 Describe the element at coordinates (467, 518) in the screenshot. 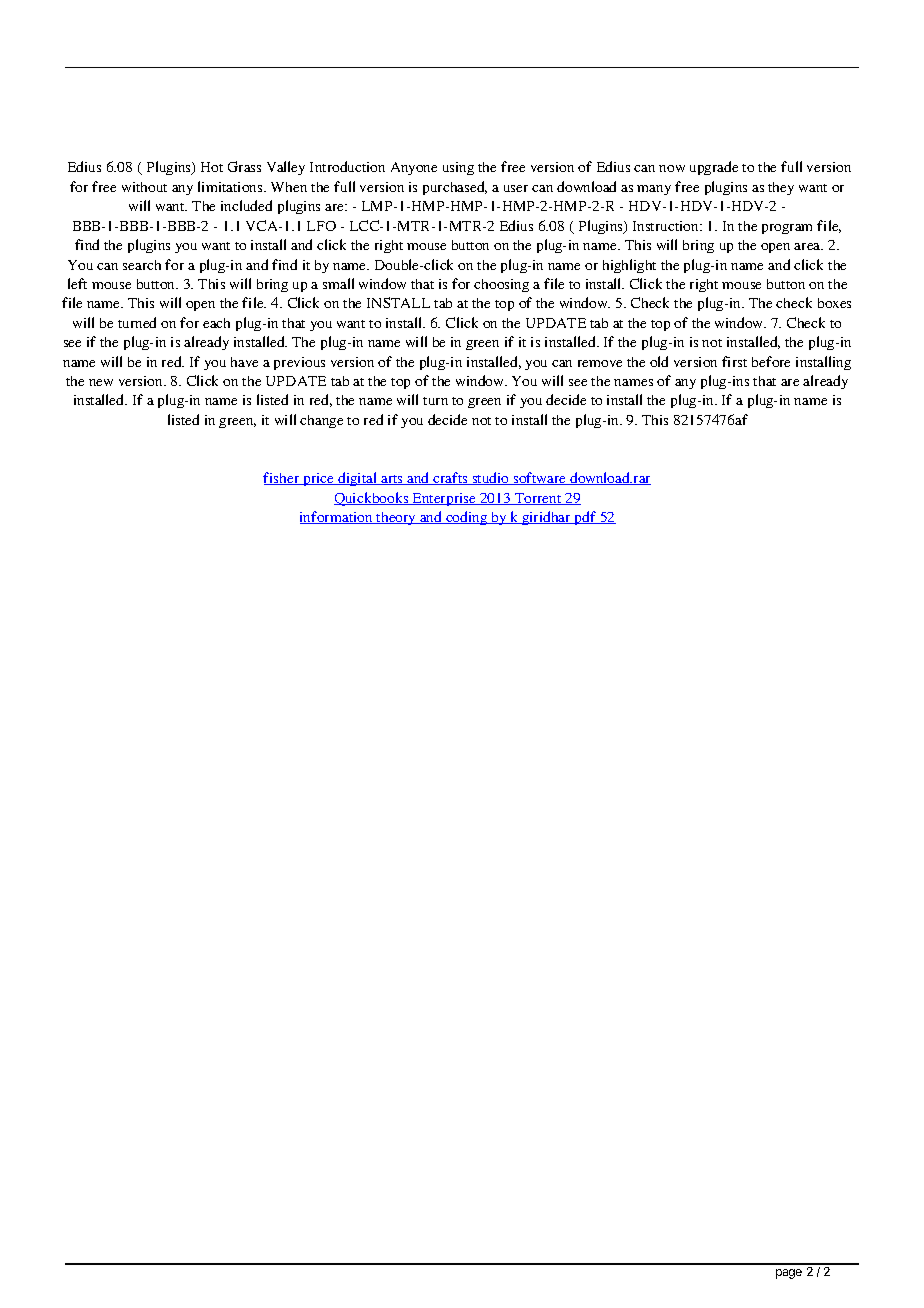

I see `coding` at that location.
